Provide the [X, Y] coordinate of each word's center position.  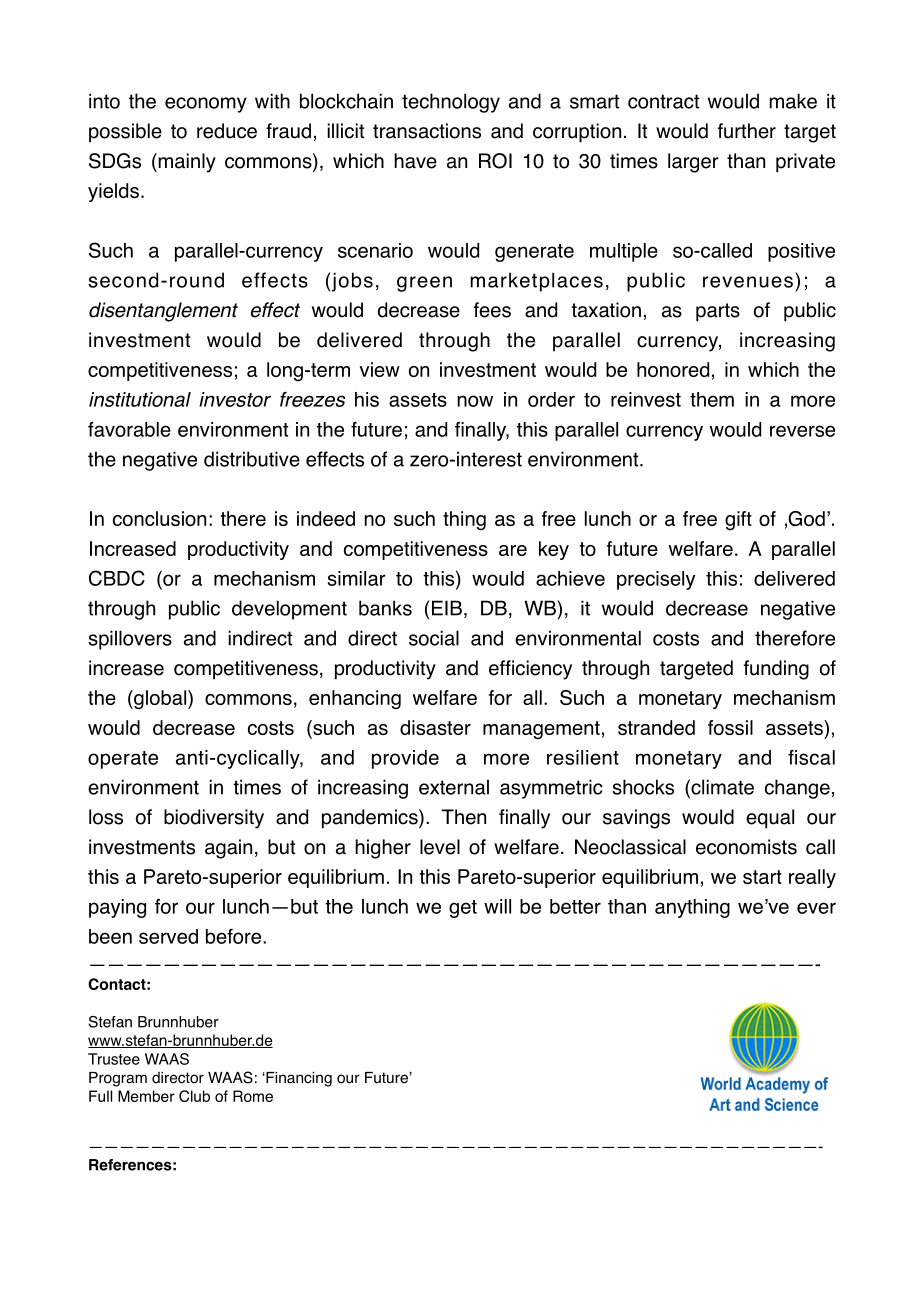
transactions [427, 131]
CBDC [117, 578]
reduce [227, 131]
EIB [447, 608]
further [746, 131]
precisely [656, 580]
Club [194, 1096]
